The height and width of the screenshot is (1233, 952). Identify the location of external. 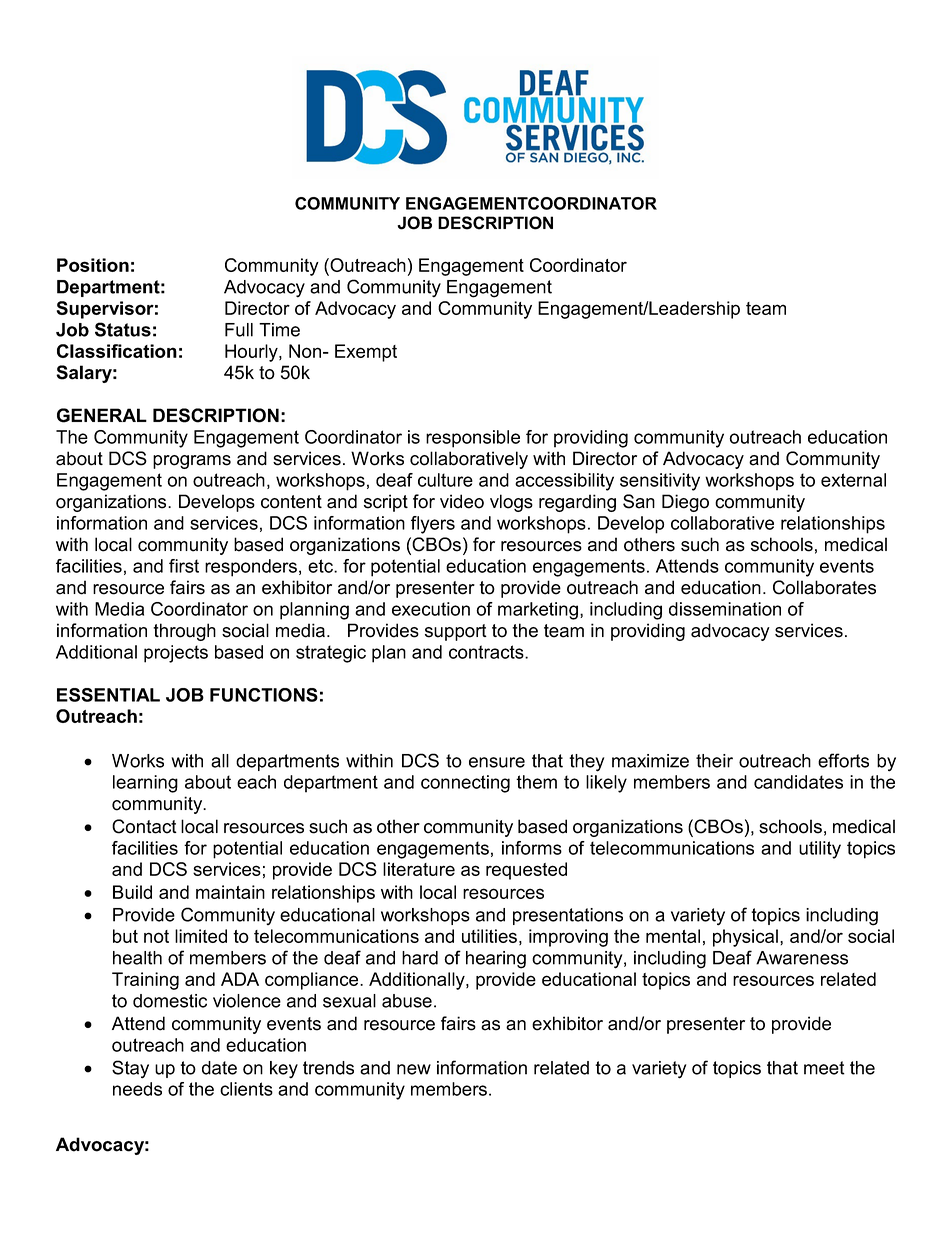
(853, 480).
